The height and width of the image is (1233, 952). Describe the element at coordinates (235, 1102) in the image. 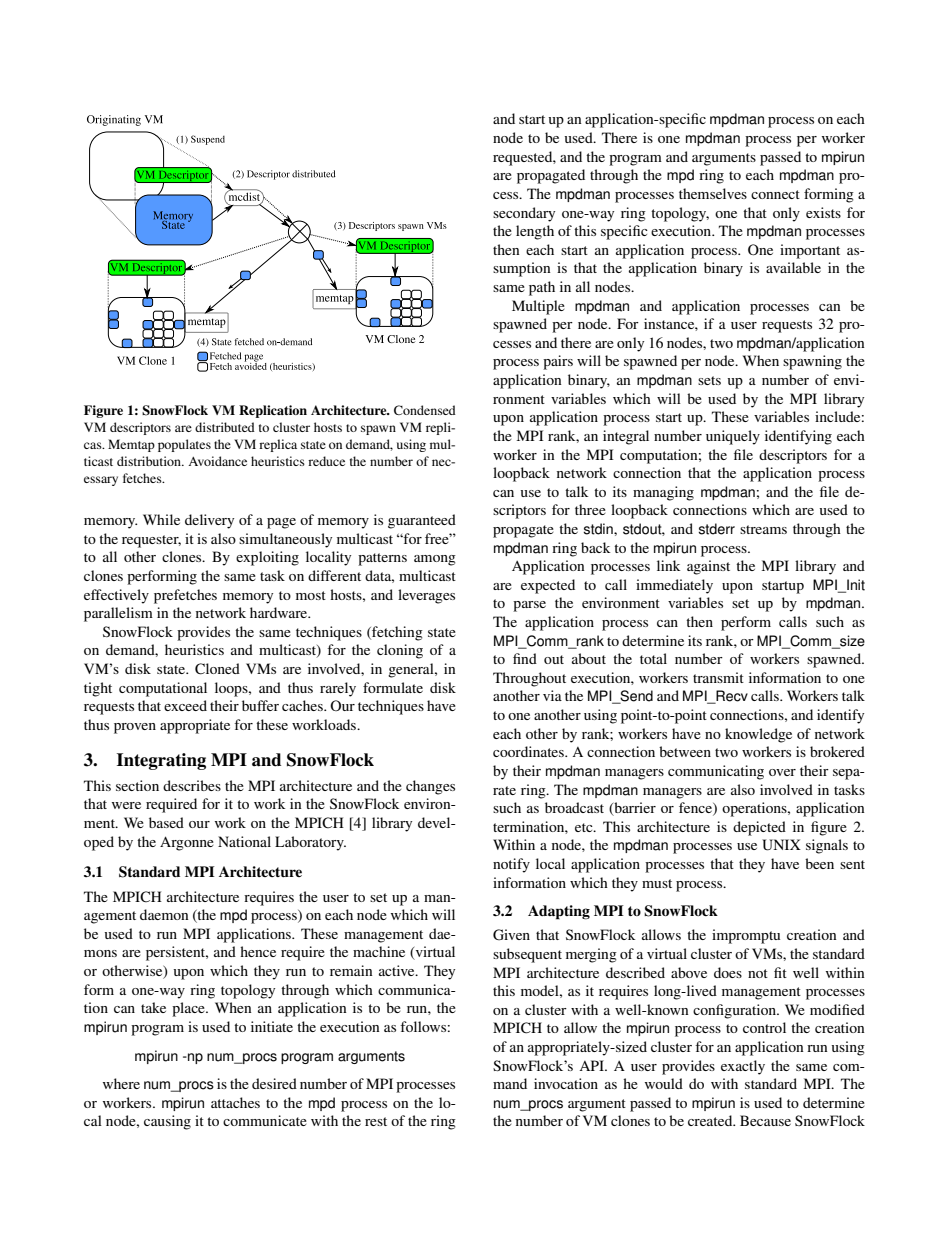

I see `attaches` at that location.
